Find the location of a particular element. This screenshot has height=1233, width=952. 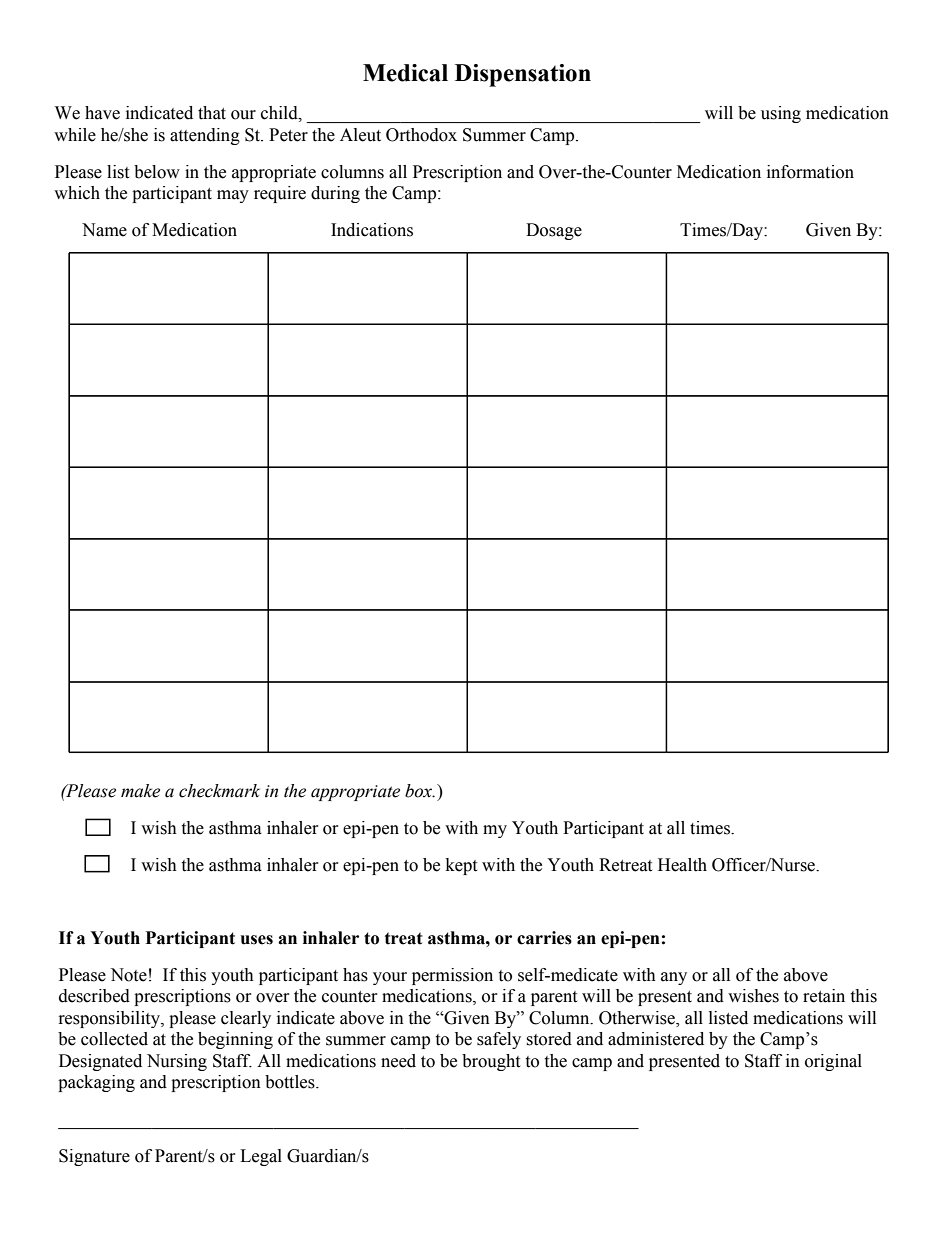

that is located at coordinates (212, 113).
